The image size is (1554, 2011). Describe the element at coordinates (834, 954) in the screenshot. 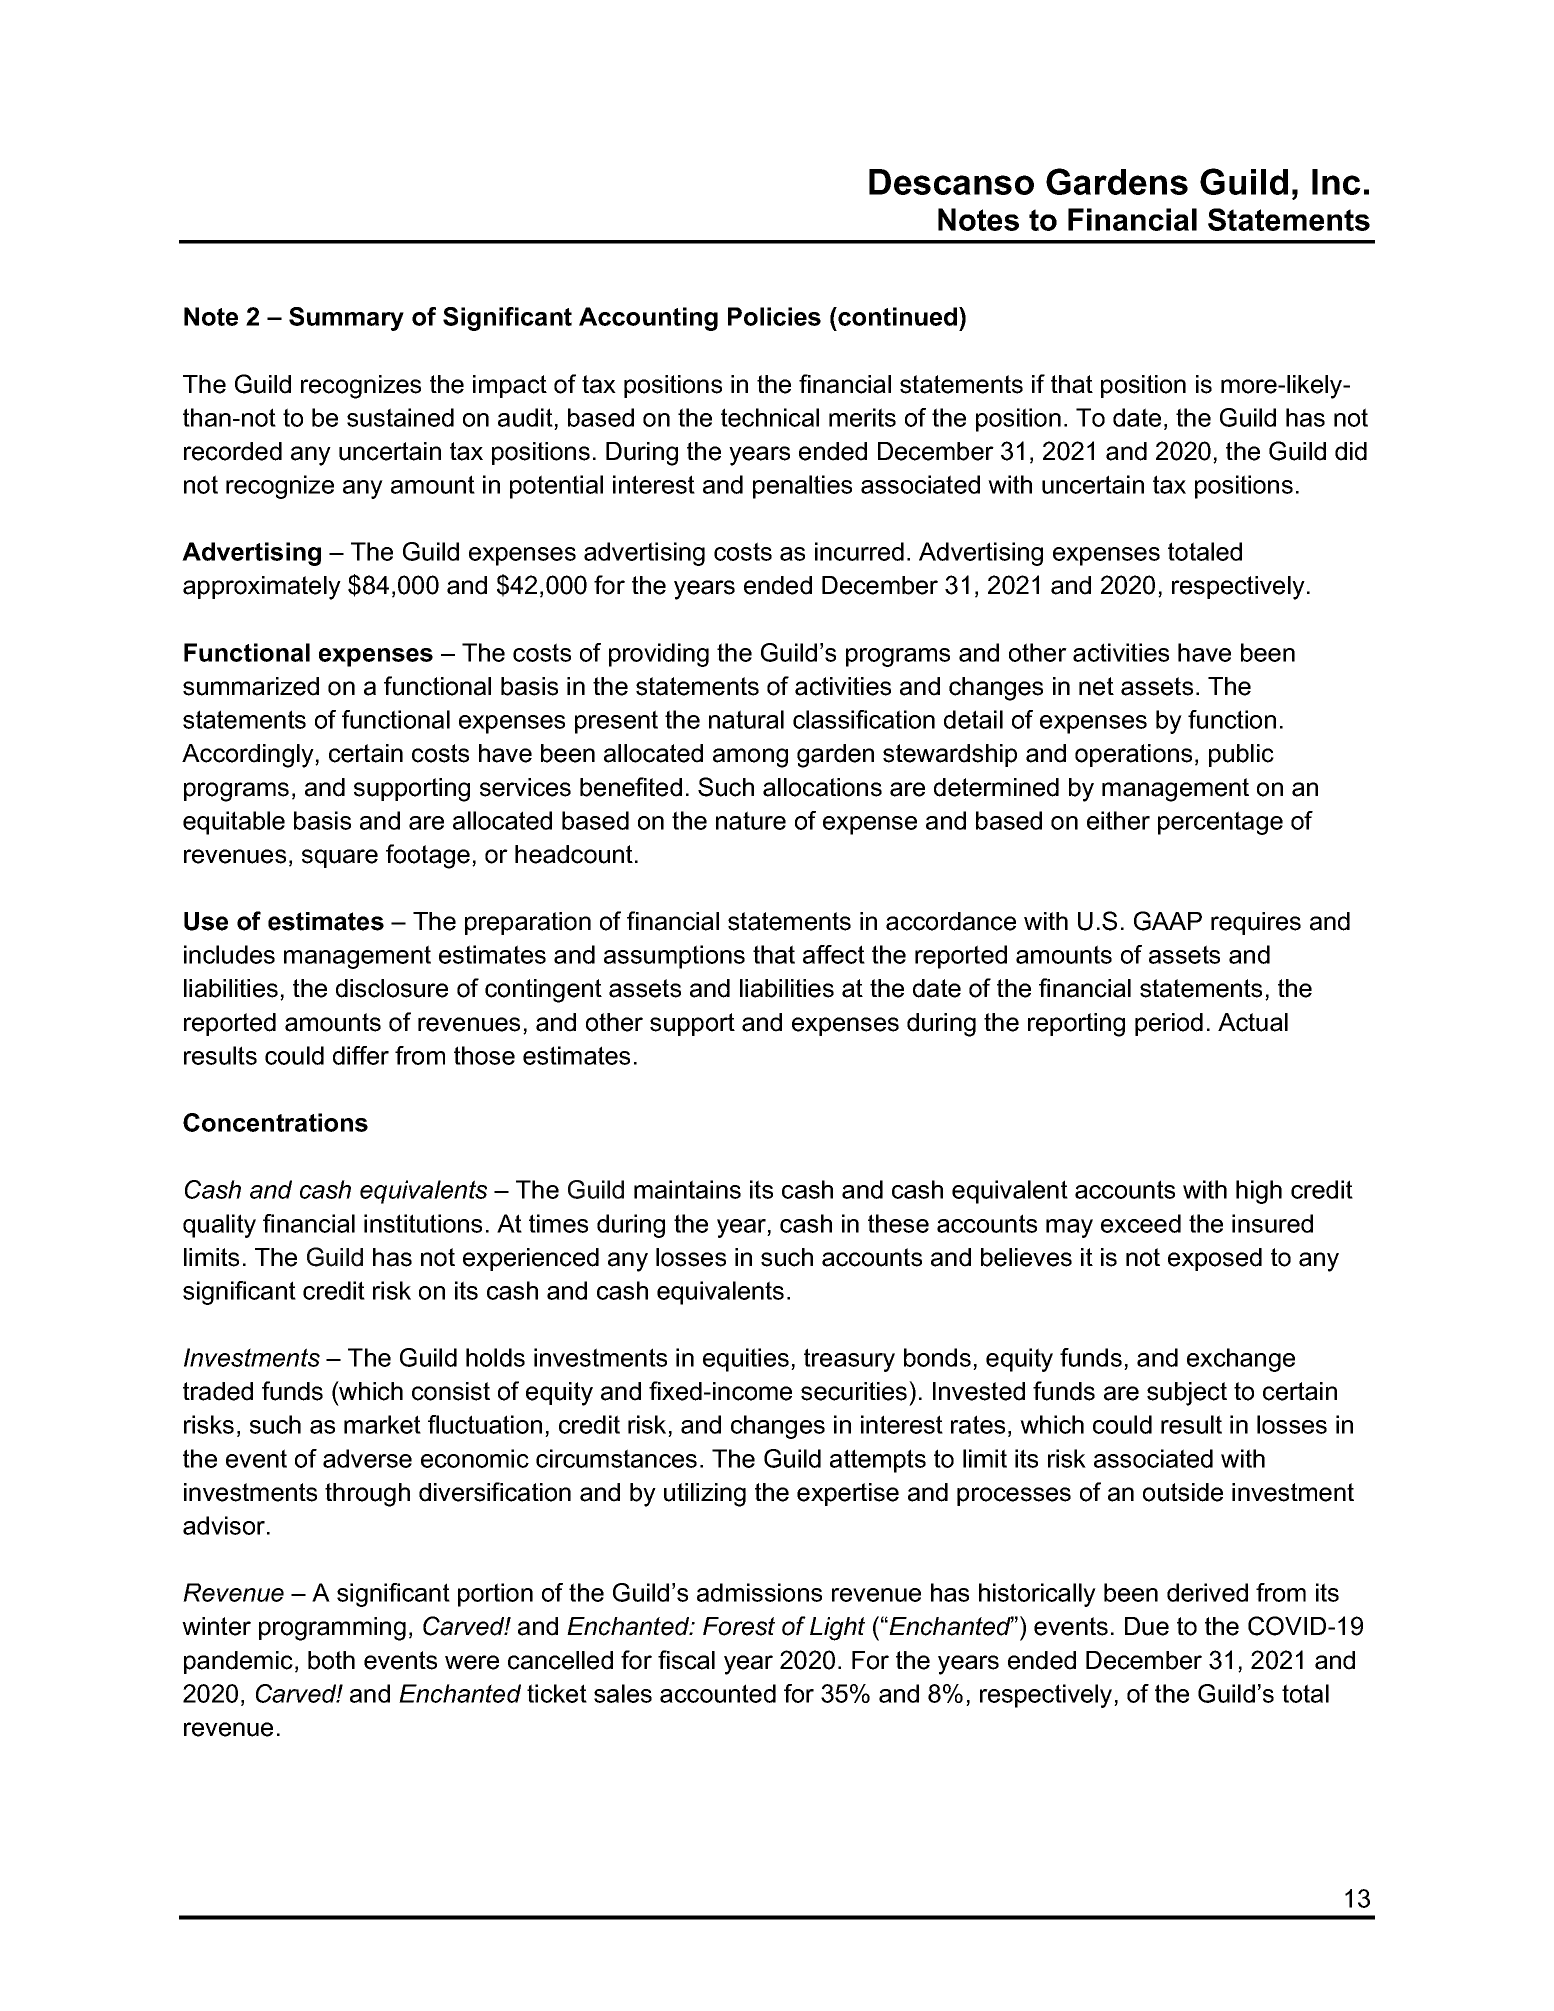

I see `affect` at that location.
